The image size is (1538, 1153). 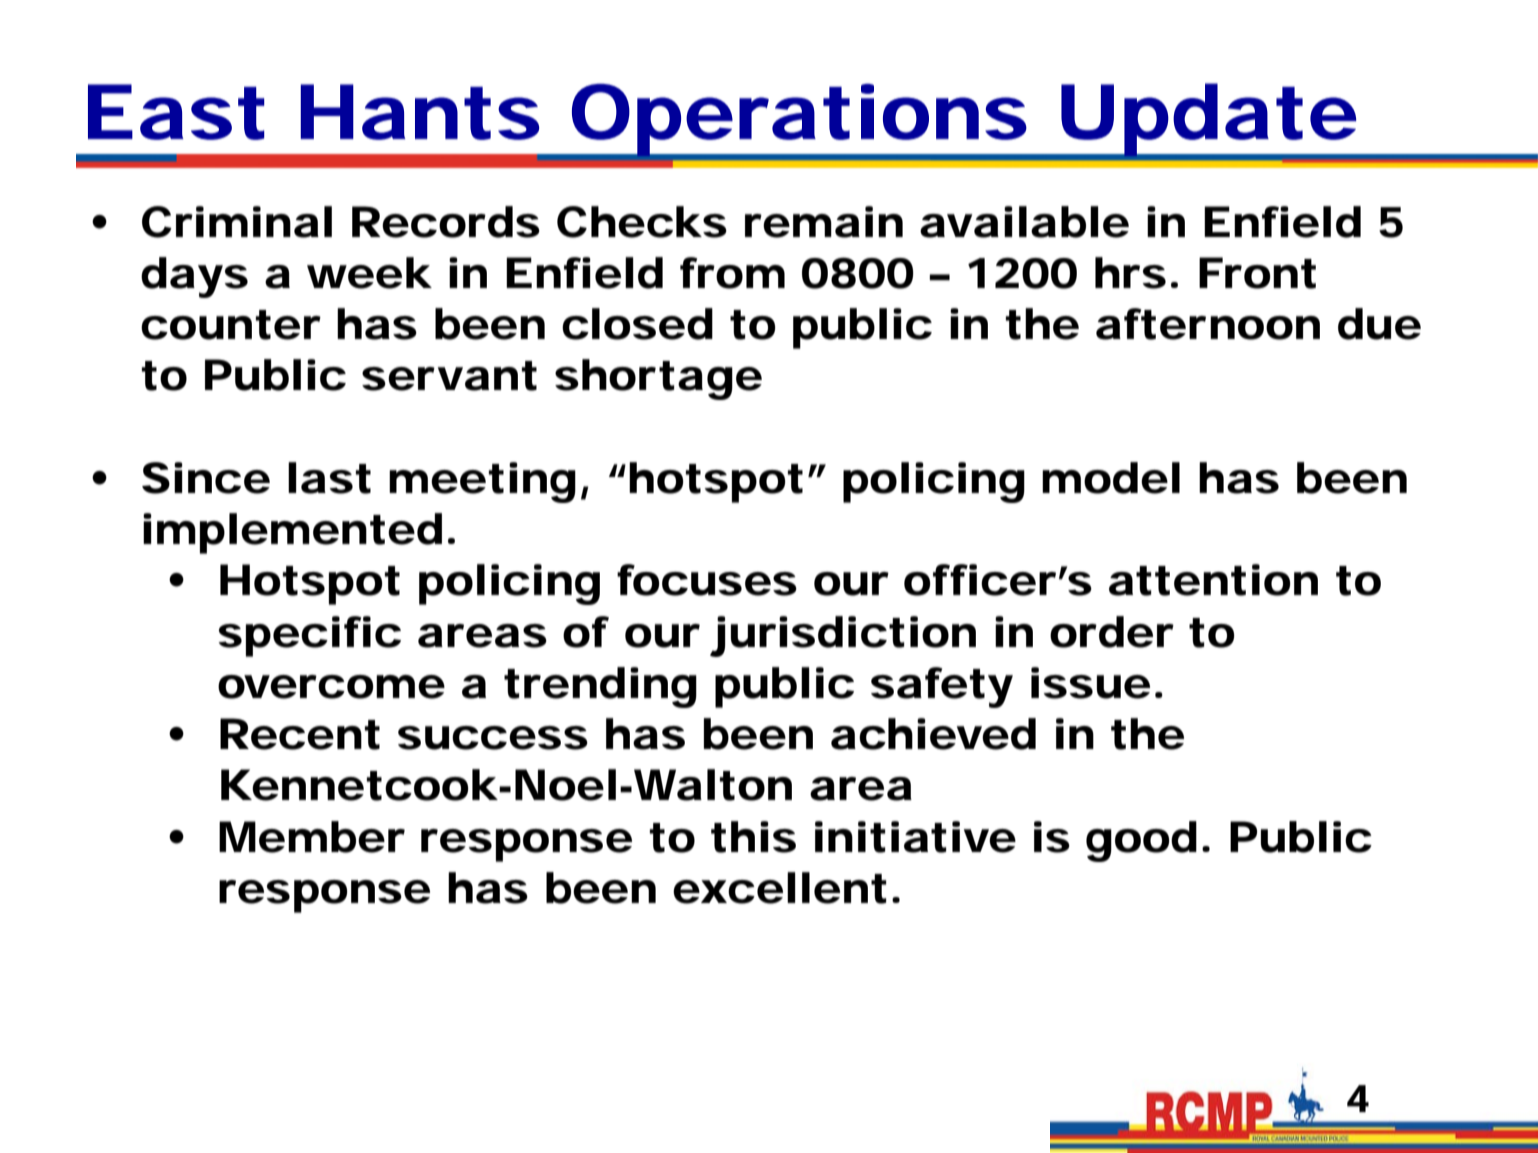 I want to click on Front, so click(x=1257, y=273).
